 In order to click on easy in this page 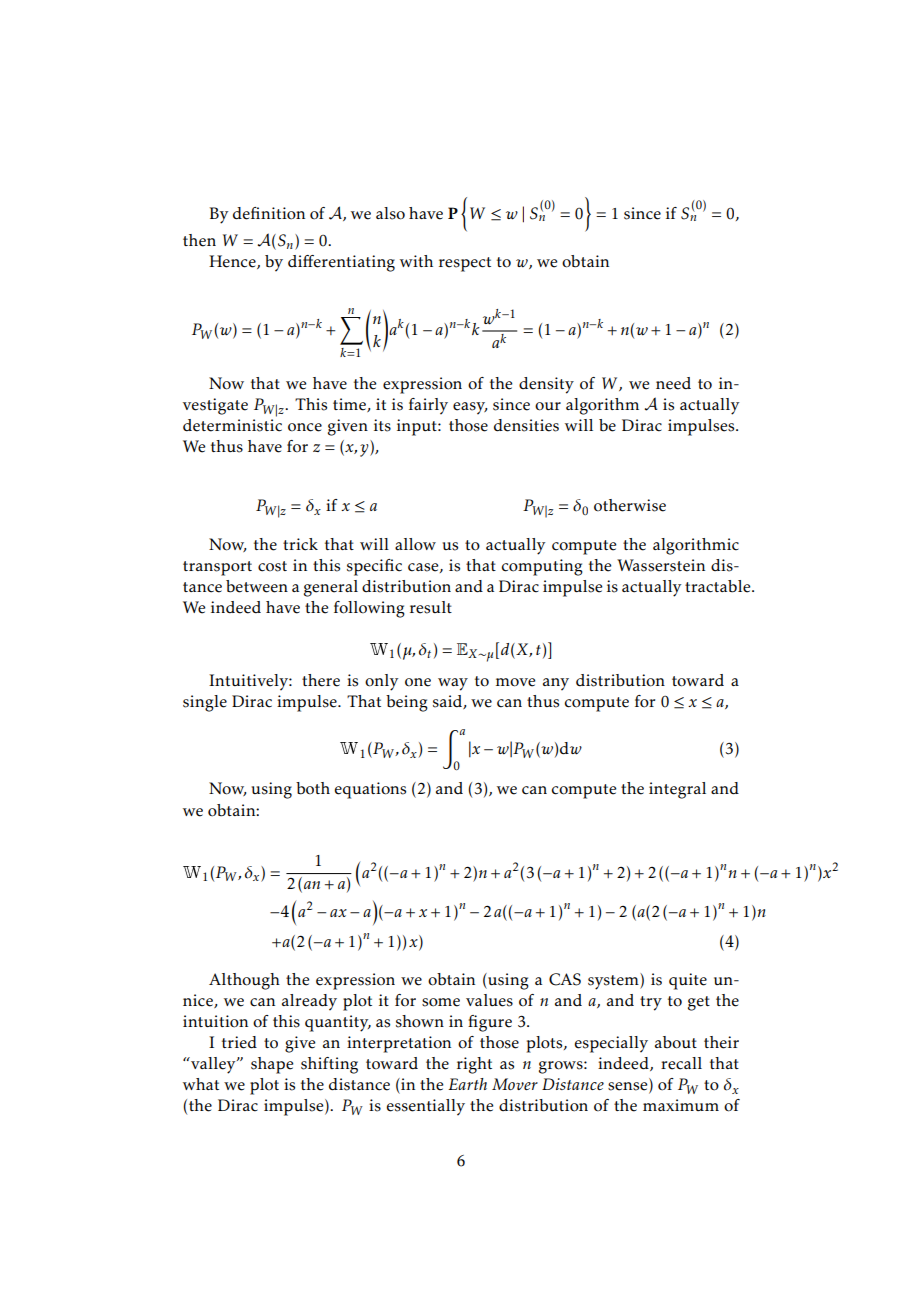, I will do `click(470, 408)`.
